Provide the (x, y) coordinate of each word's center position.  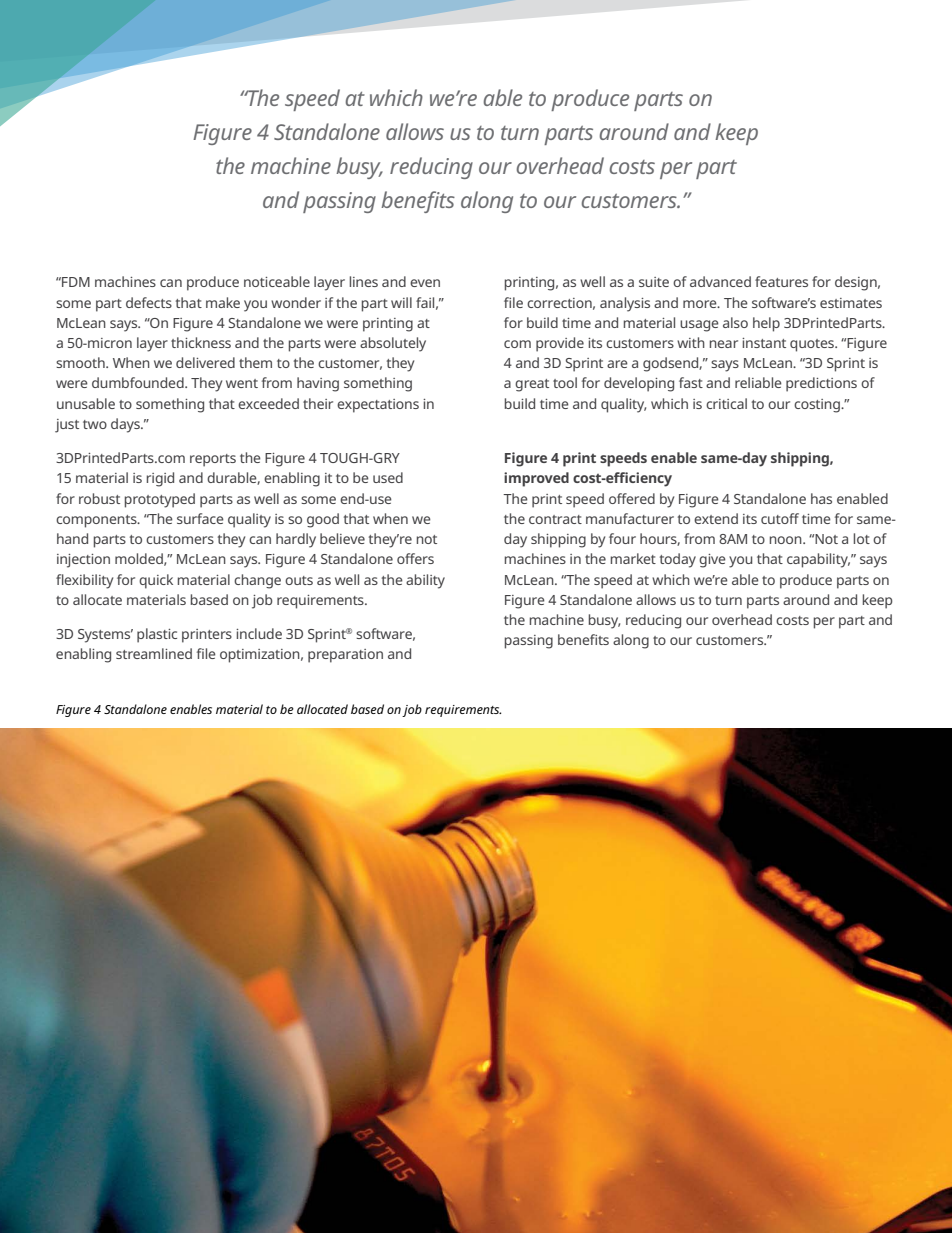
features (781, 281)
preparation (345, 656)
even (425, 283)
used (388, 477)
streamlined (154, 653)
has (821, 498)
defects (149, 302)
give (712, 561)
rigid (160, 479)
